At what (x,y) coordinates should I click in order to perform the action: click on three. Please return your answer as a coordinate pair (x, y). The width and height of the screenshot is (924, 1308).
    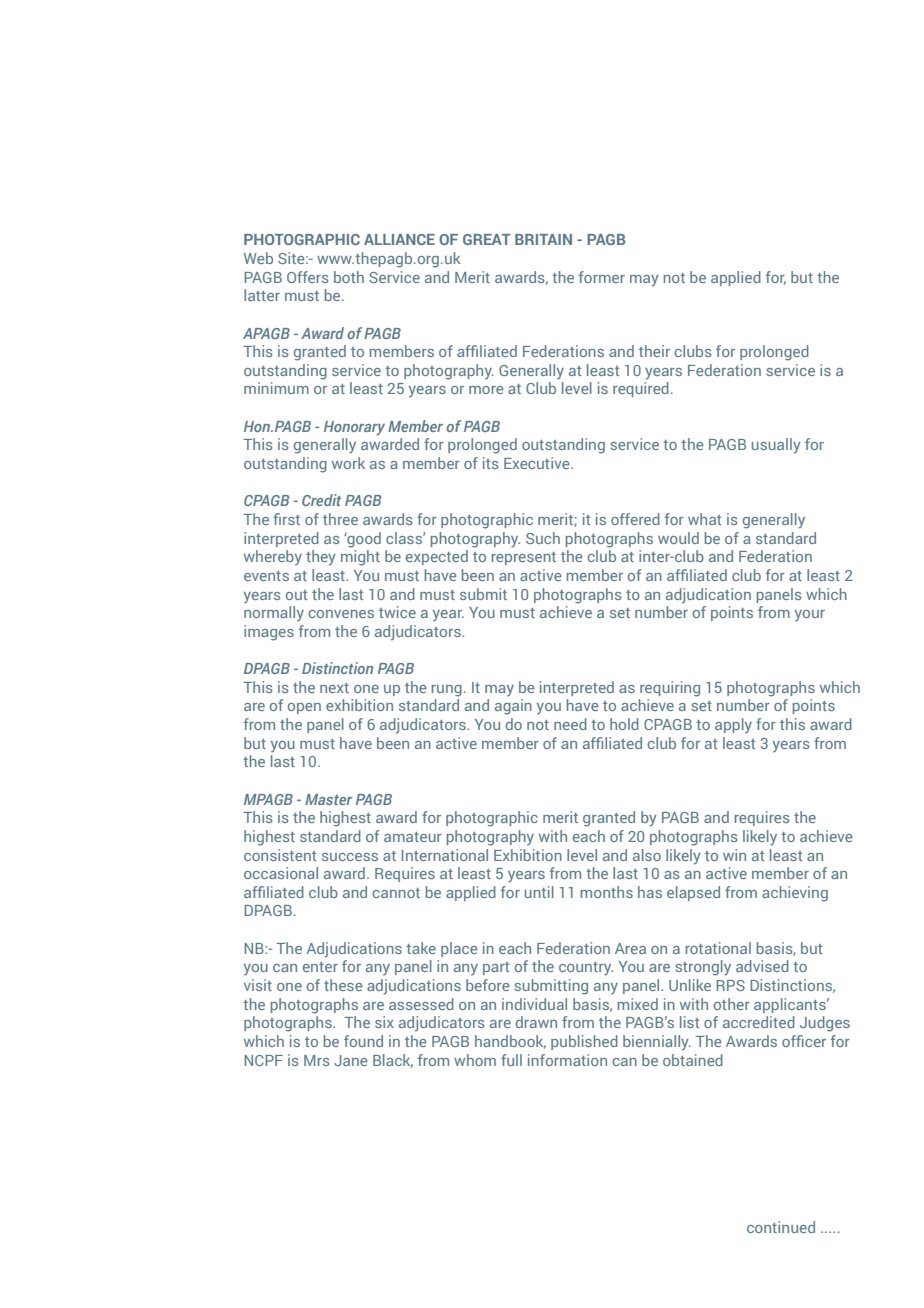
    Looking at the image, I should click on (340, 519).
